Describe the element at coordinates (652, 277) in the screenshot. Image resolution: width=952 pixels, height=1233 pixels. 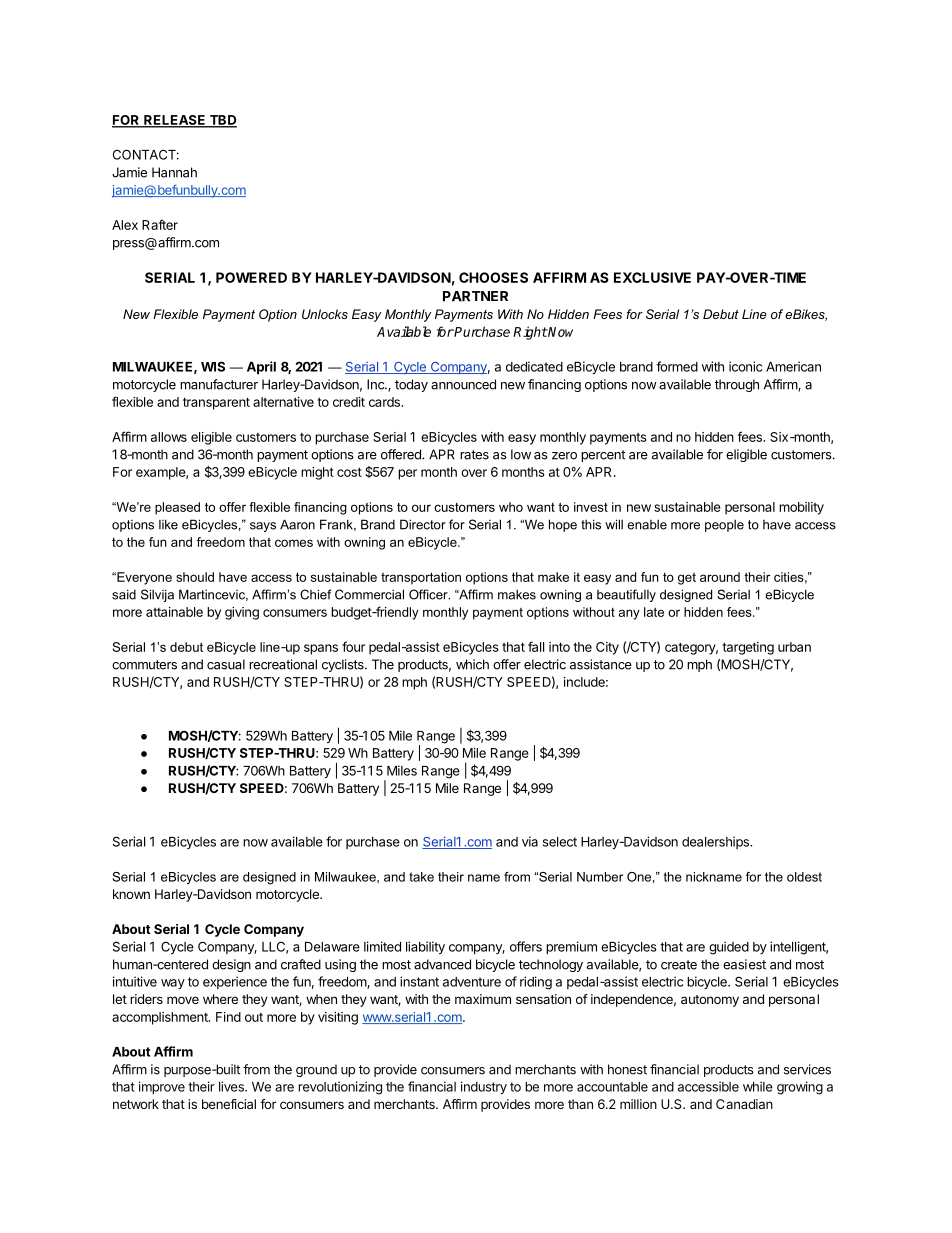
I see `EXCLUSIVE` at that location.
